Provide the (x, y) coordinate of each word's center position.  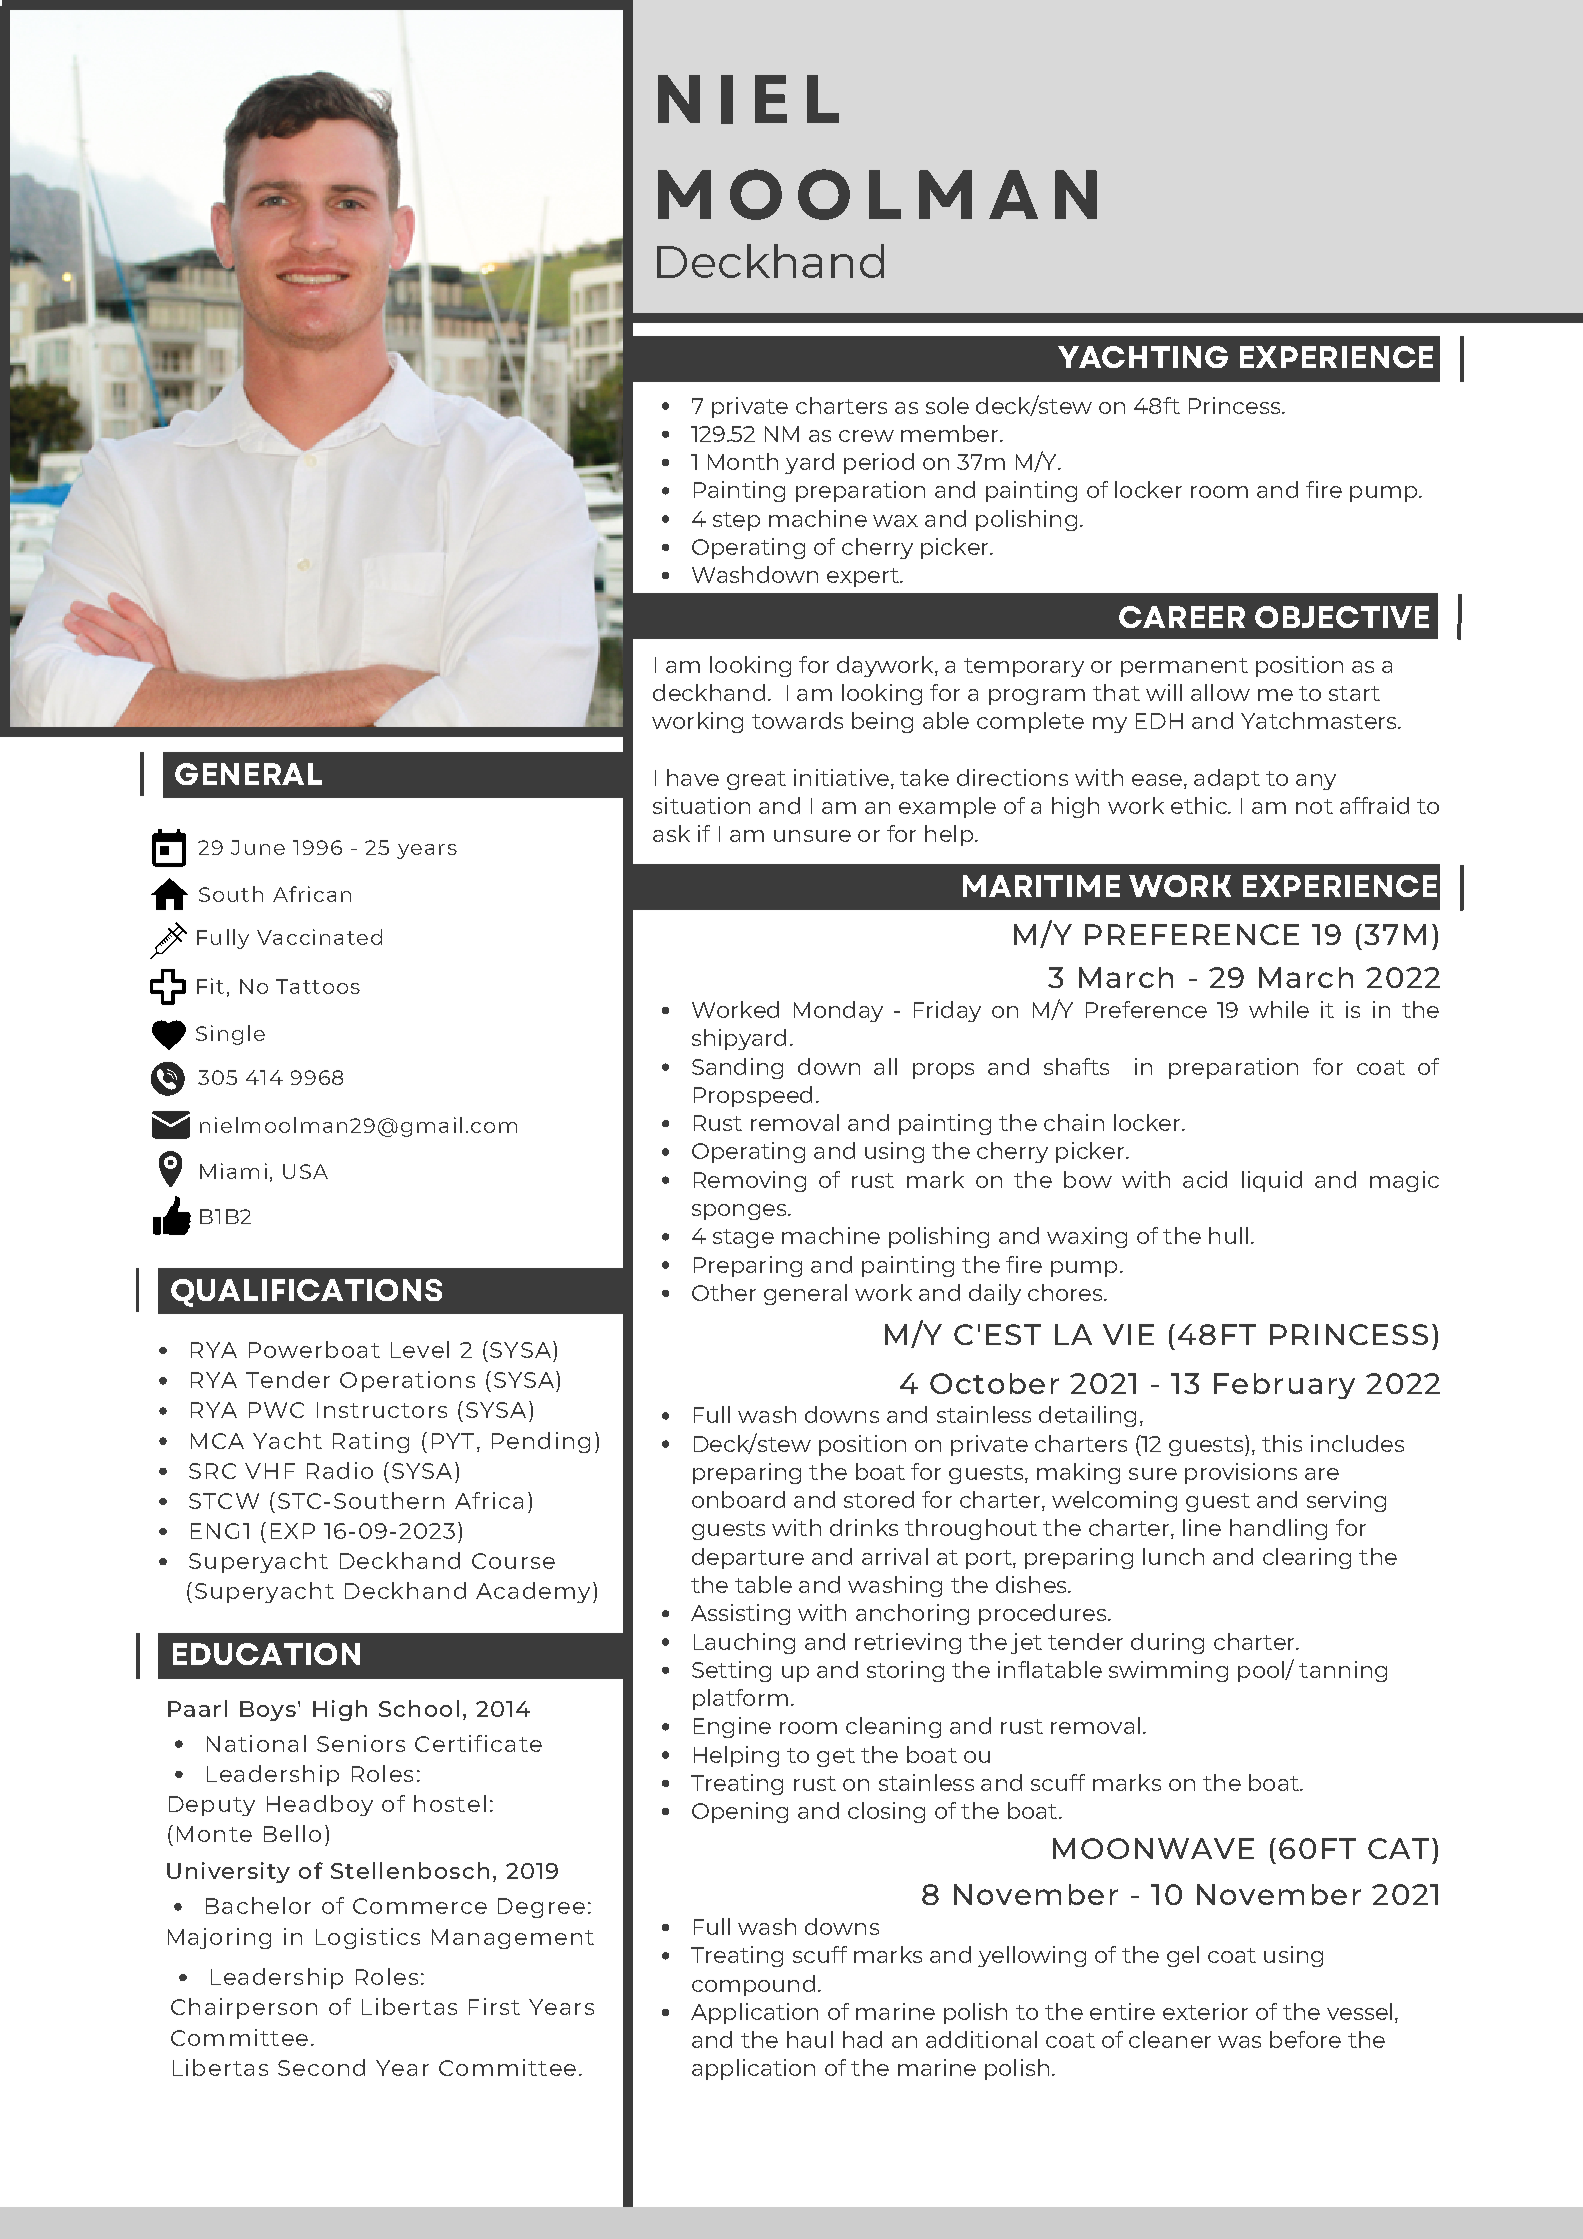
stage (743, 1238)
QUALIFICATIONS (306, 1293)
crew (866, 436)
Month (743, 461)
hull (1228, 1235)
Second (321, 2067)
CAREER (1182, 617)
